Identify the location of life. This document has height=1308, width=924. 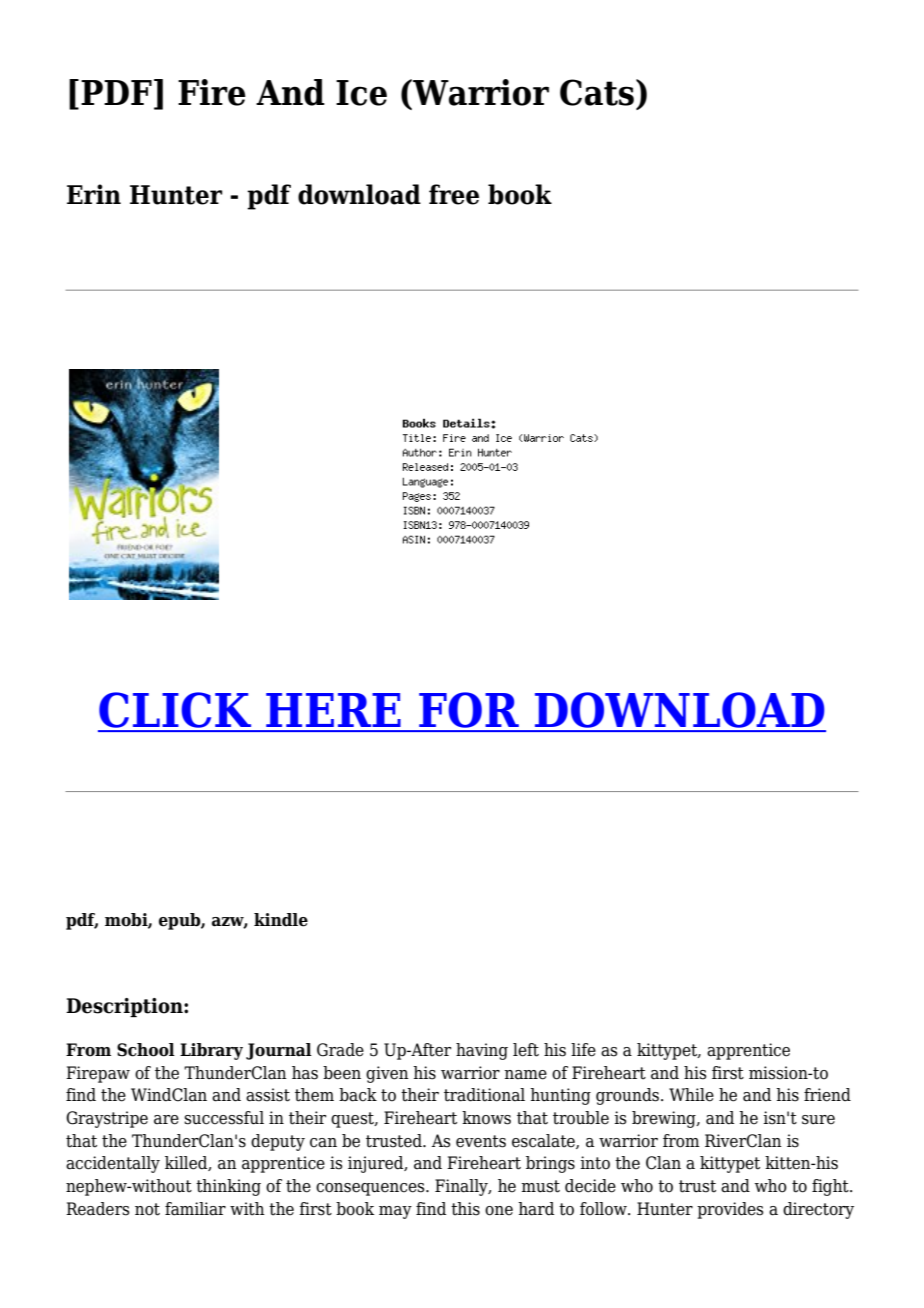
(583, 1050).
